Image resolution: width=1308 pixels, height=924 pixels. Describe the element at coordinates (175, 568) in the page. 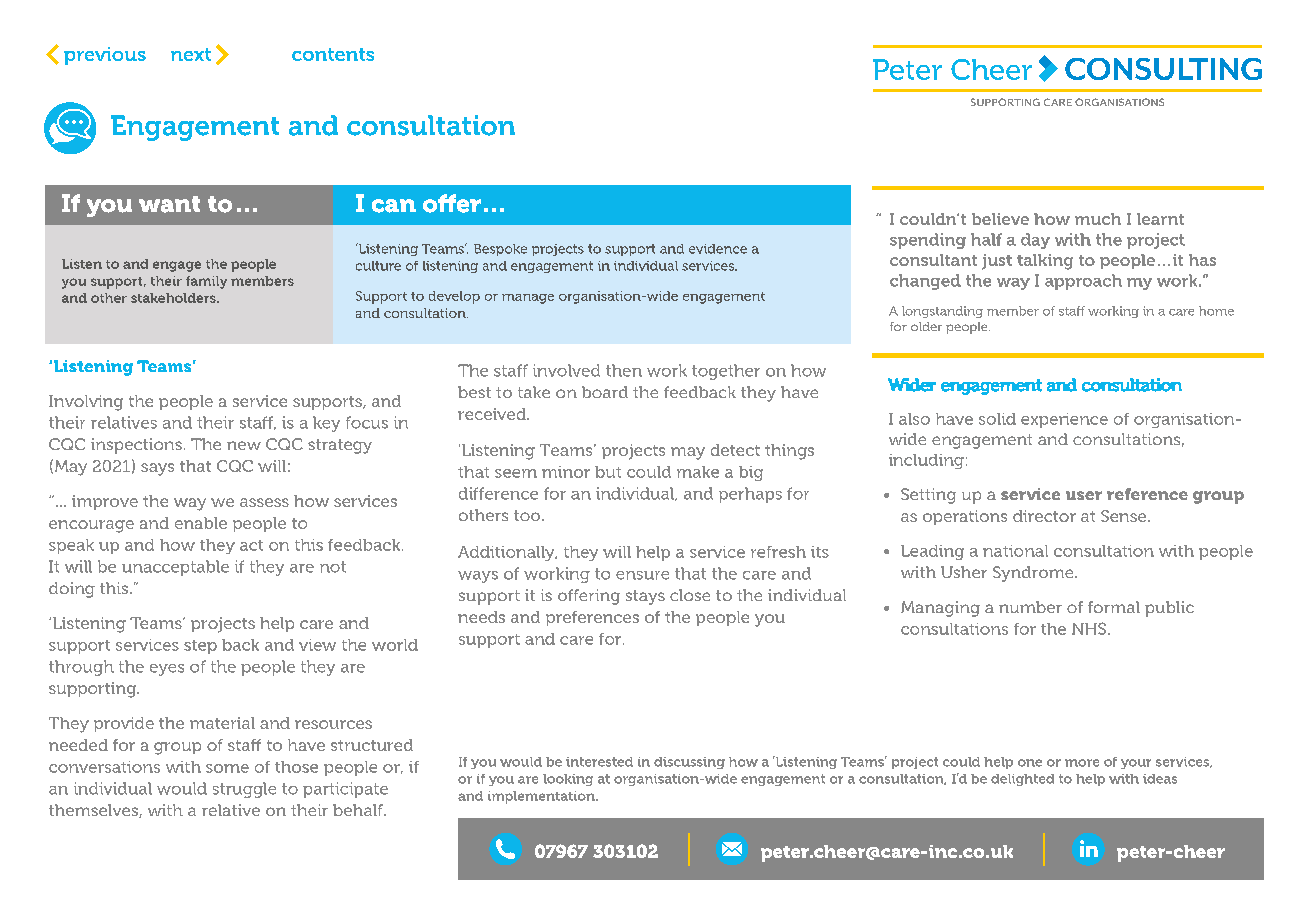

I see `unacceptable` at that location.
